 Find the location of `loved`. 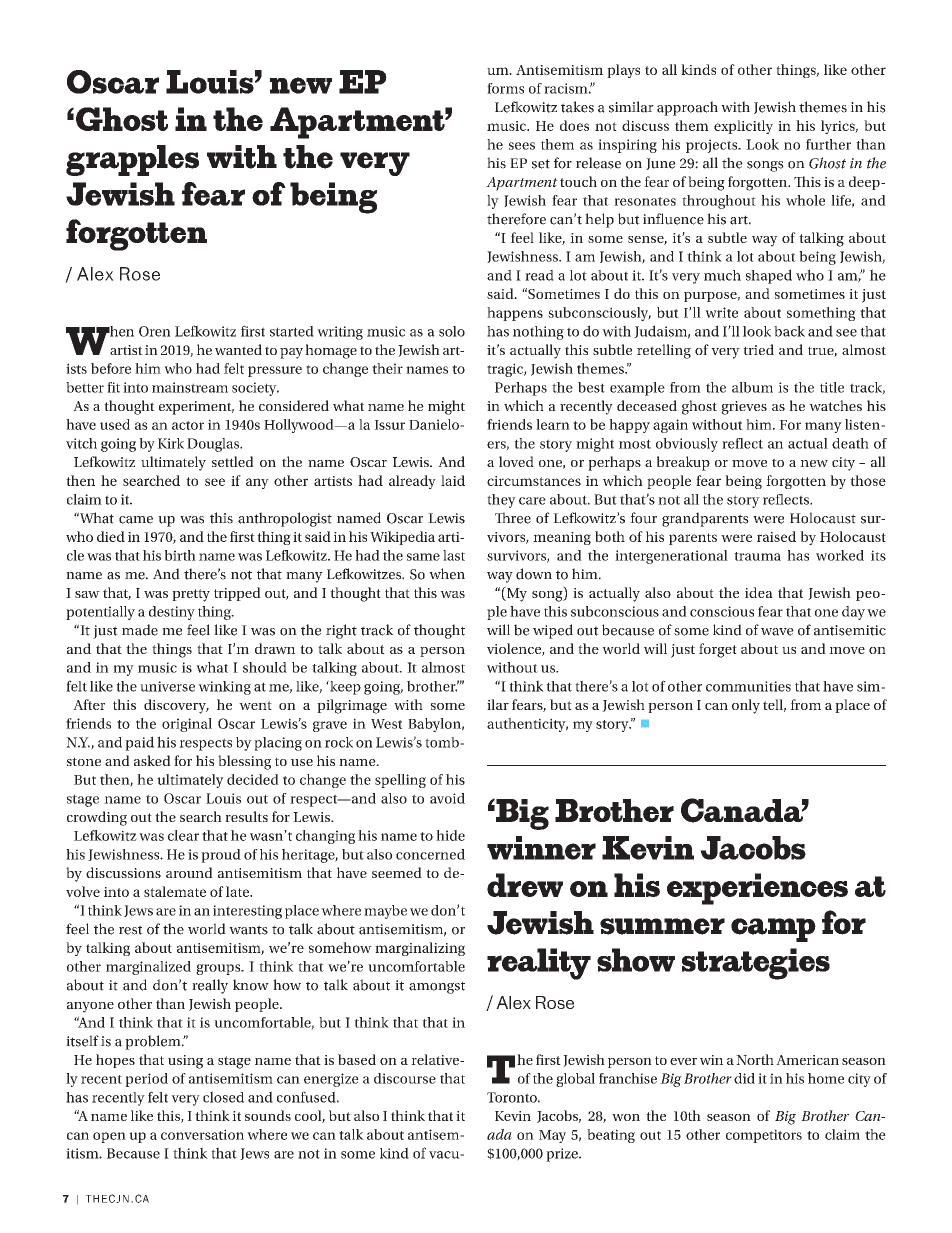

loved is located at coordinates (516, 461).
